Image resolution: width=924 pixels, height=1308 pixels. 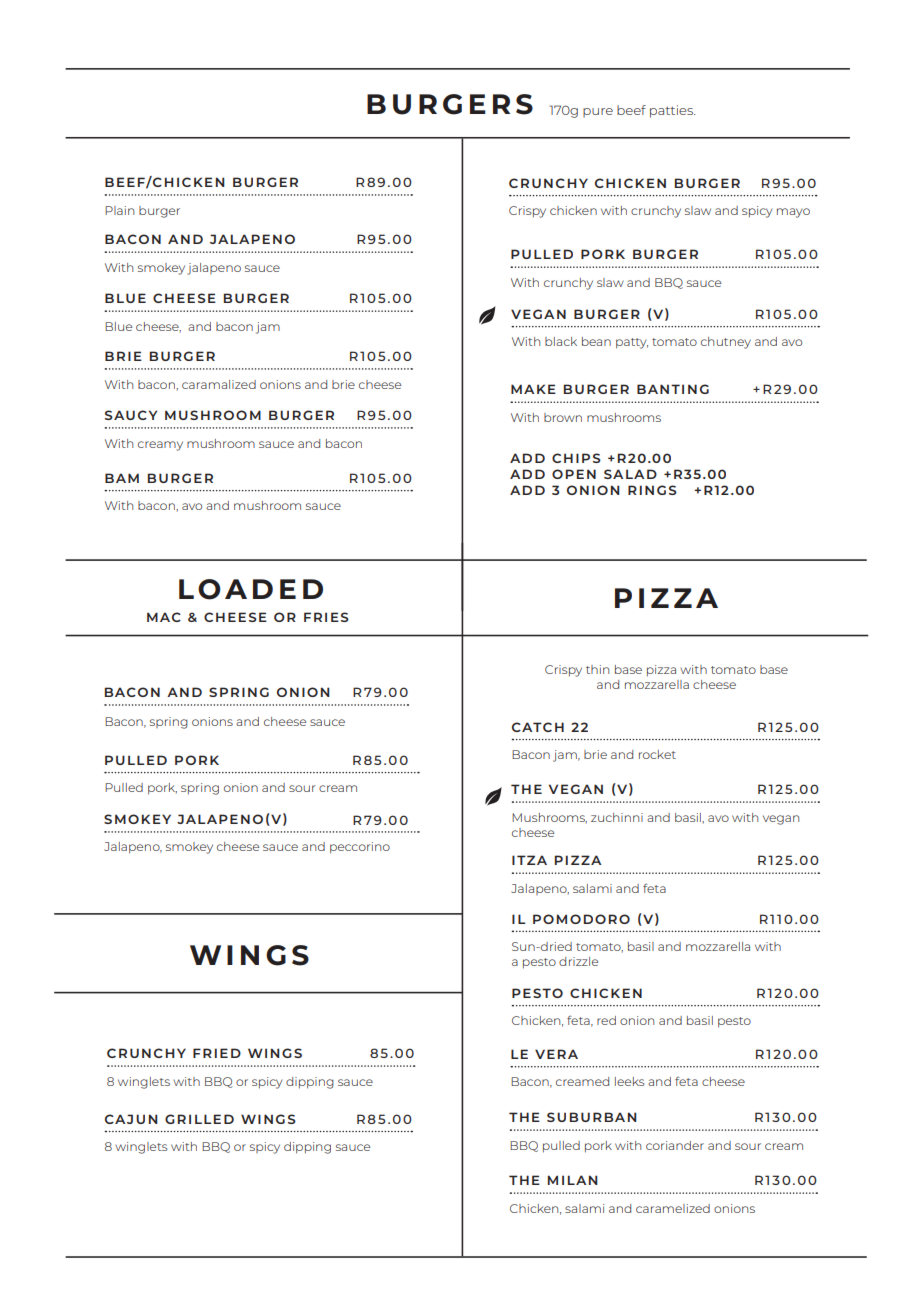 I want to click on FRIED, so click(x=217, y=1053).
